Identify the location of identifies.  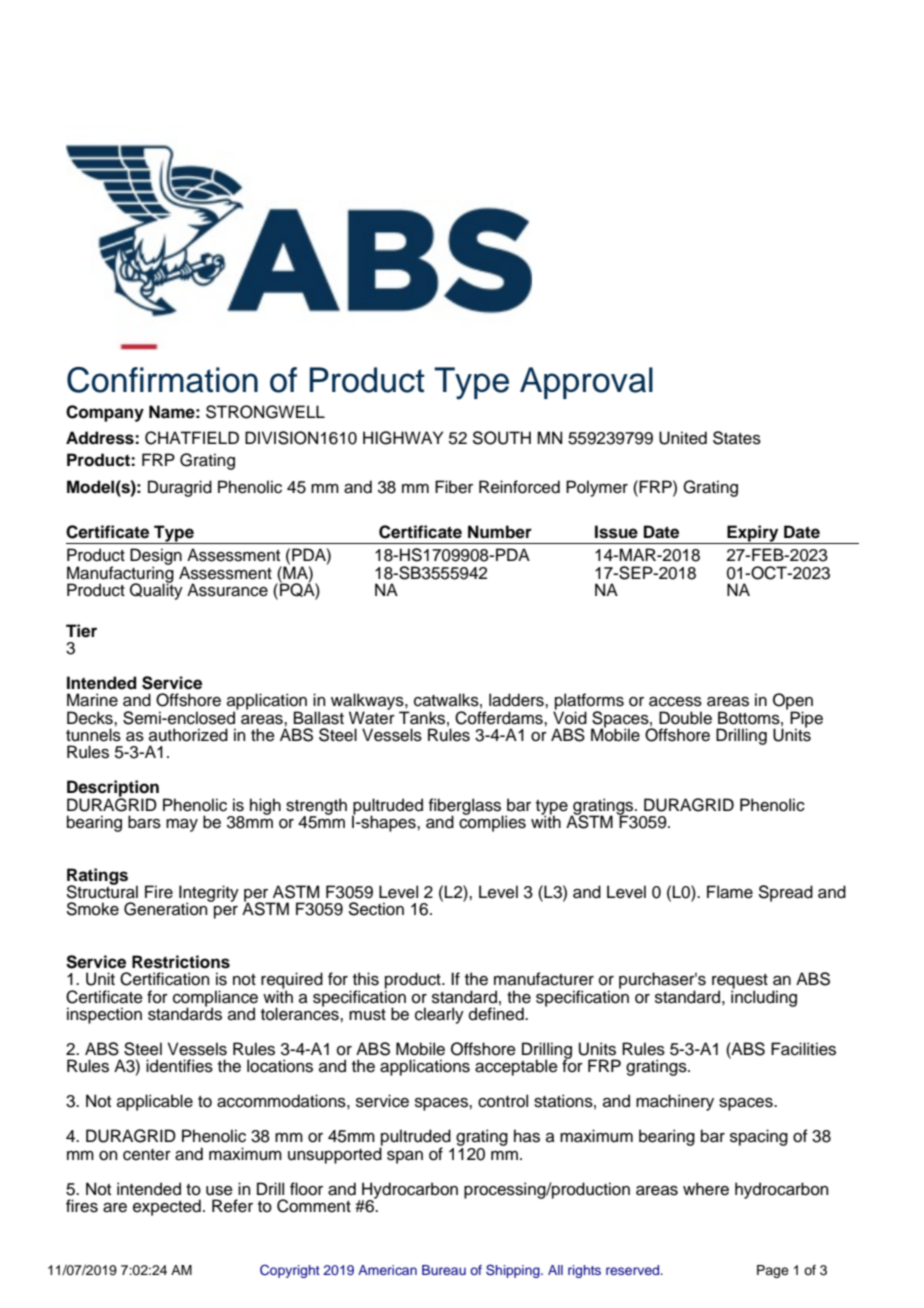
(179, 1066).
